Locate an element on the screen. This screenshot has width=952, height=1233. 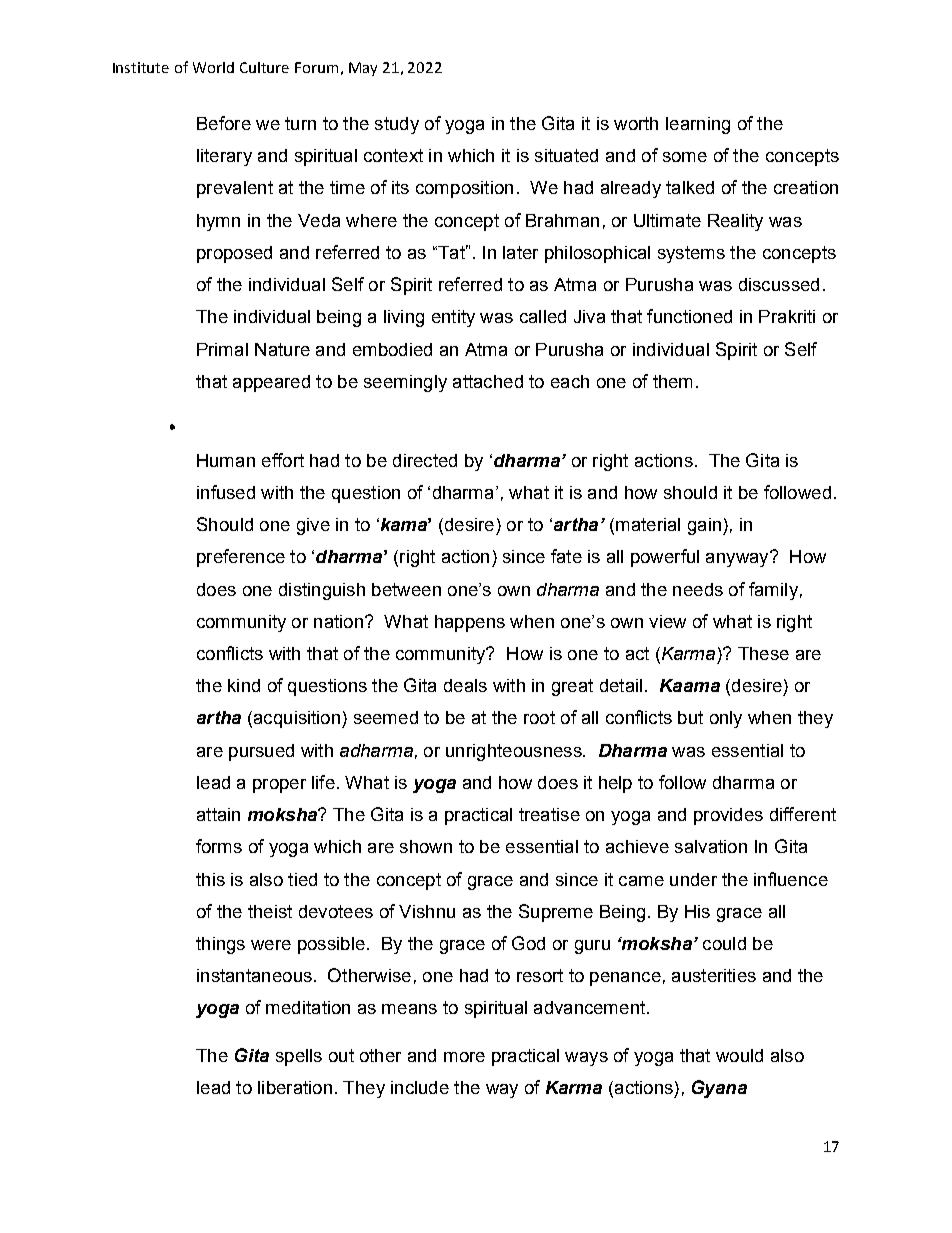
anyway is located at coordinates (738, 559).
